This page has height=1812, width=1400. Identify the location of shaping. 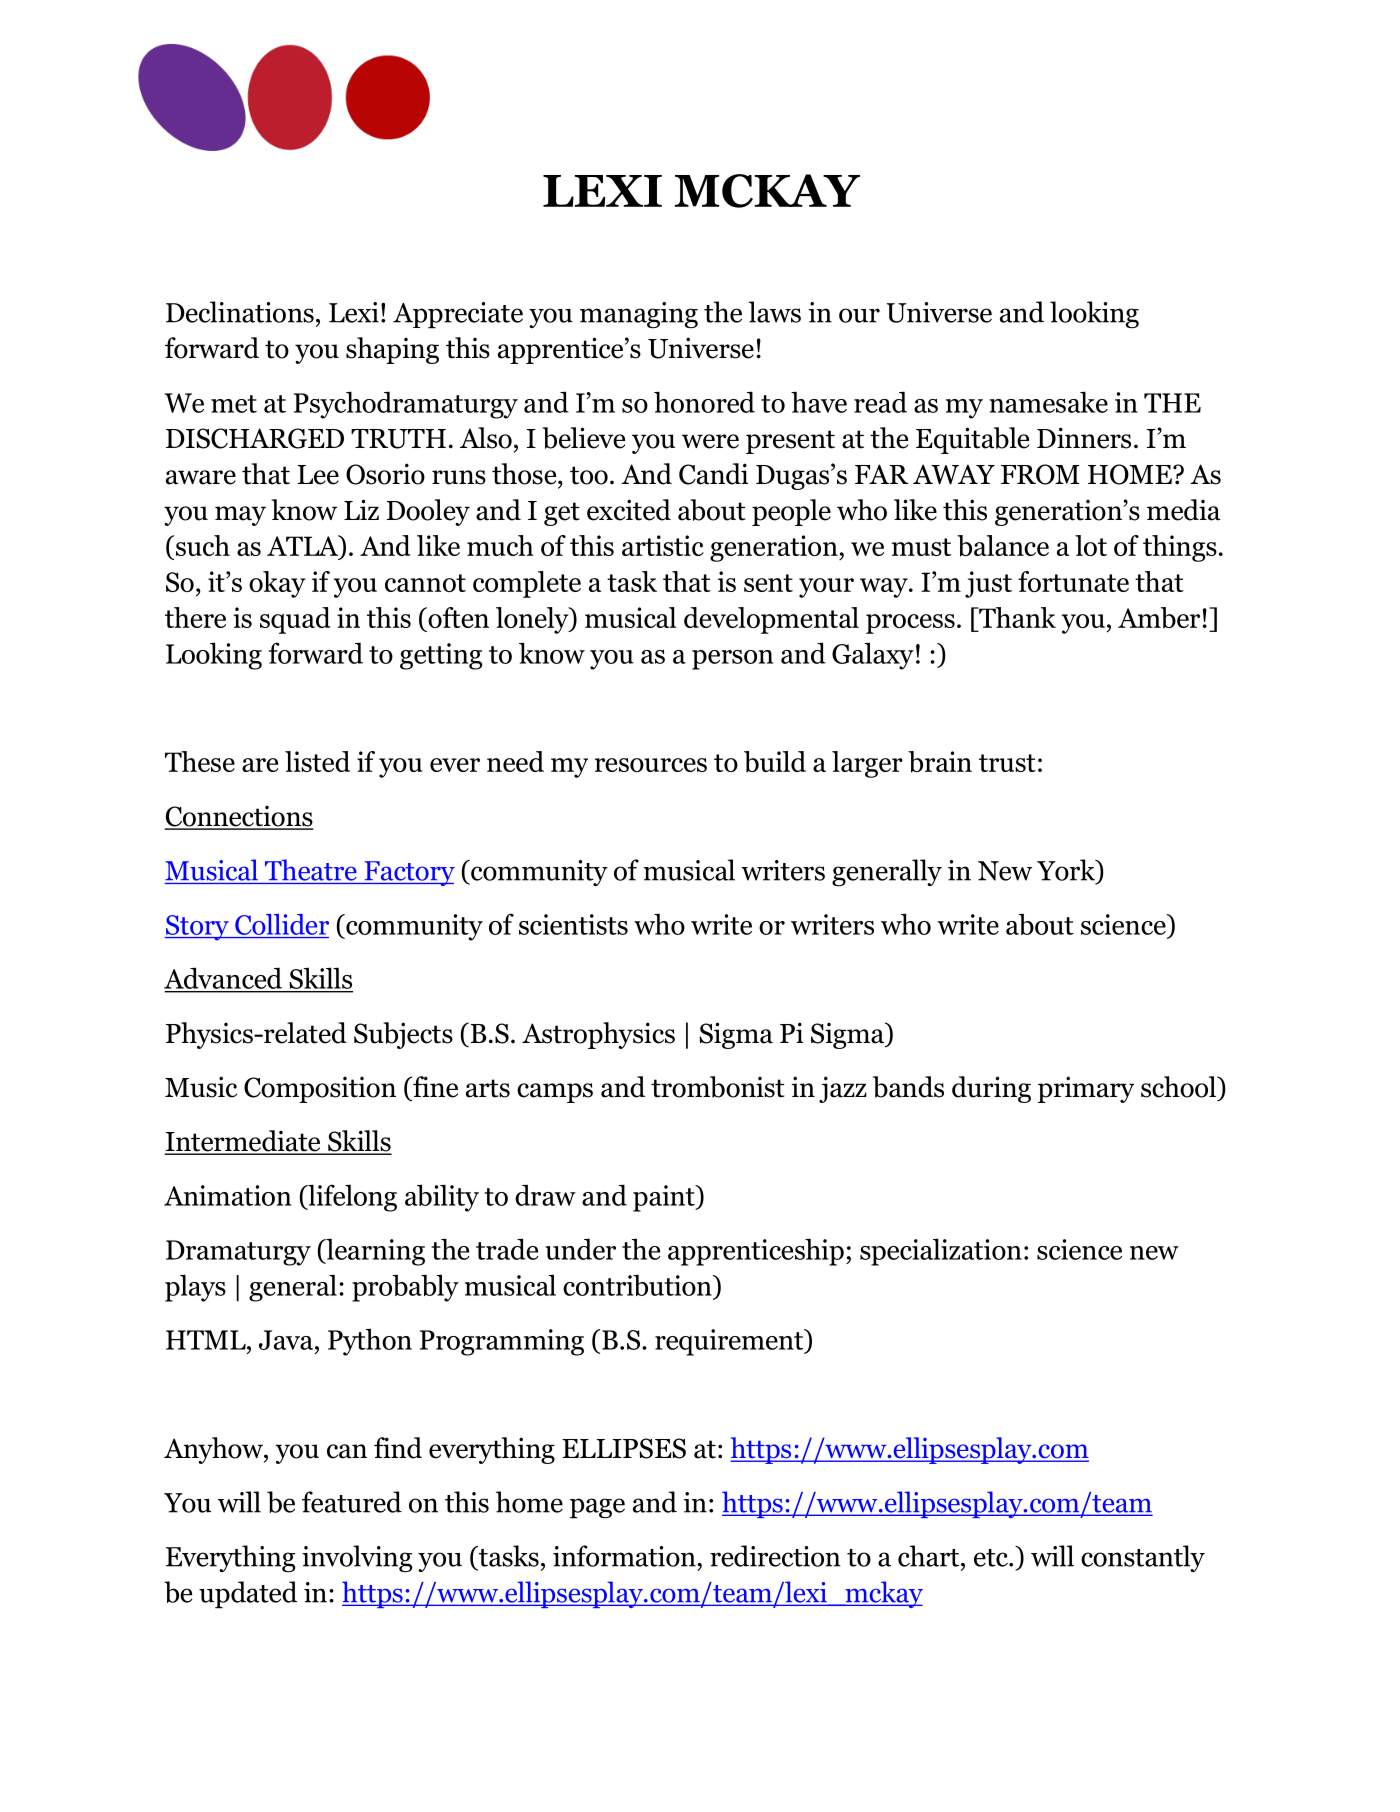
(392, 350).
